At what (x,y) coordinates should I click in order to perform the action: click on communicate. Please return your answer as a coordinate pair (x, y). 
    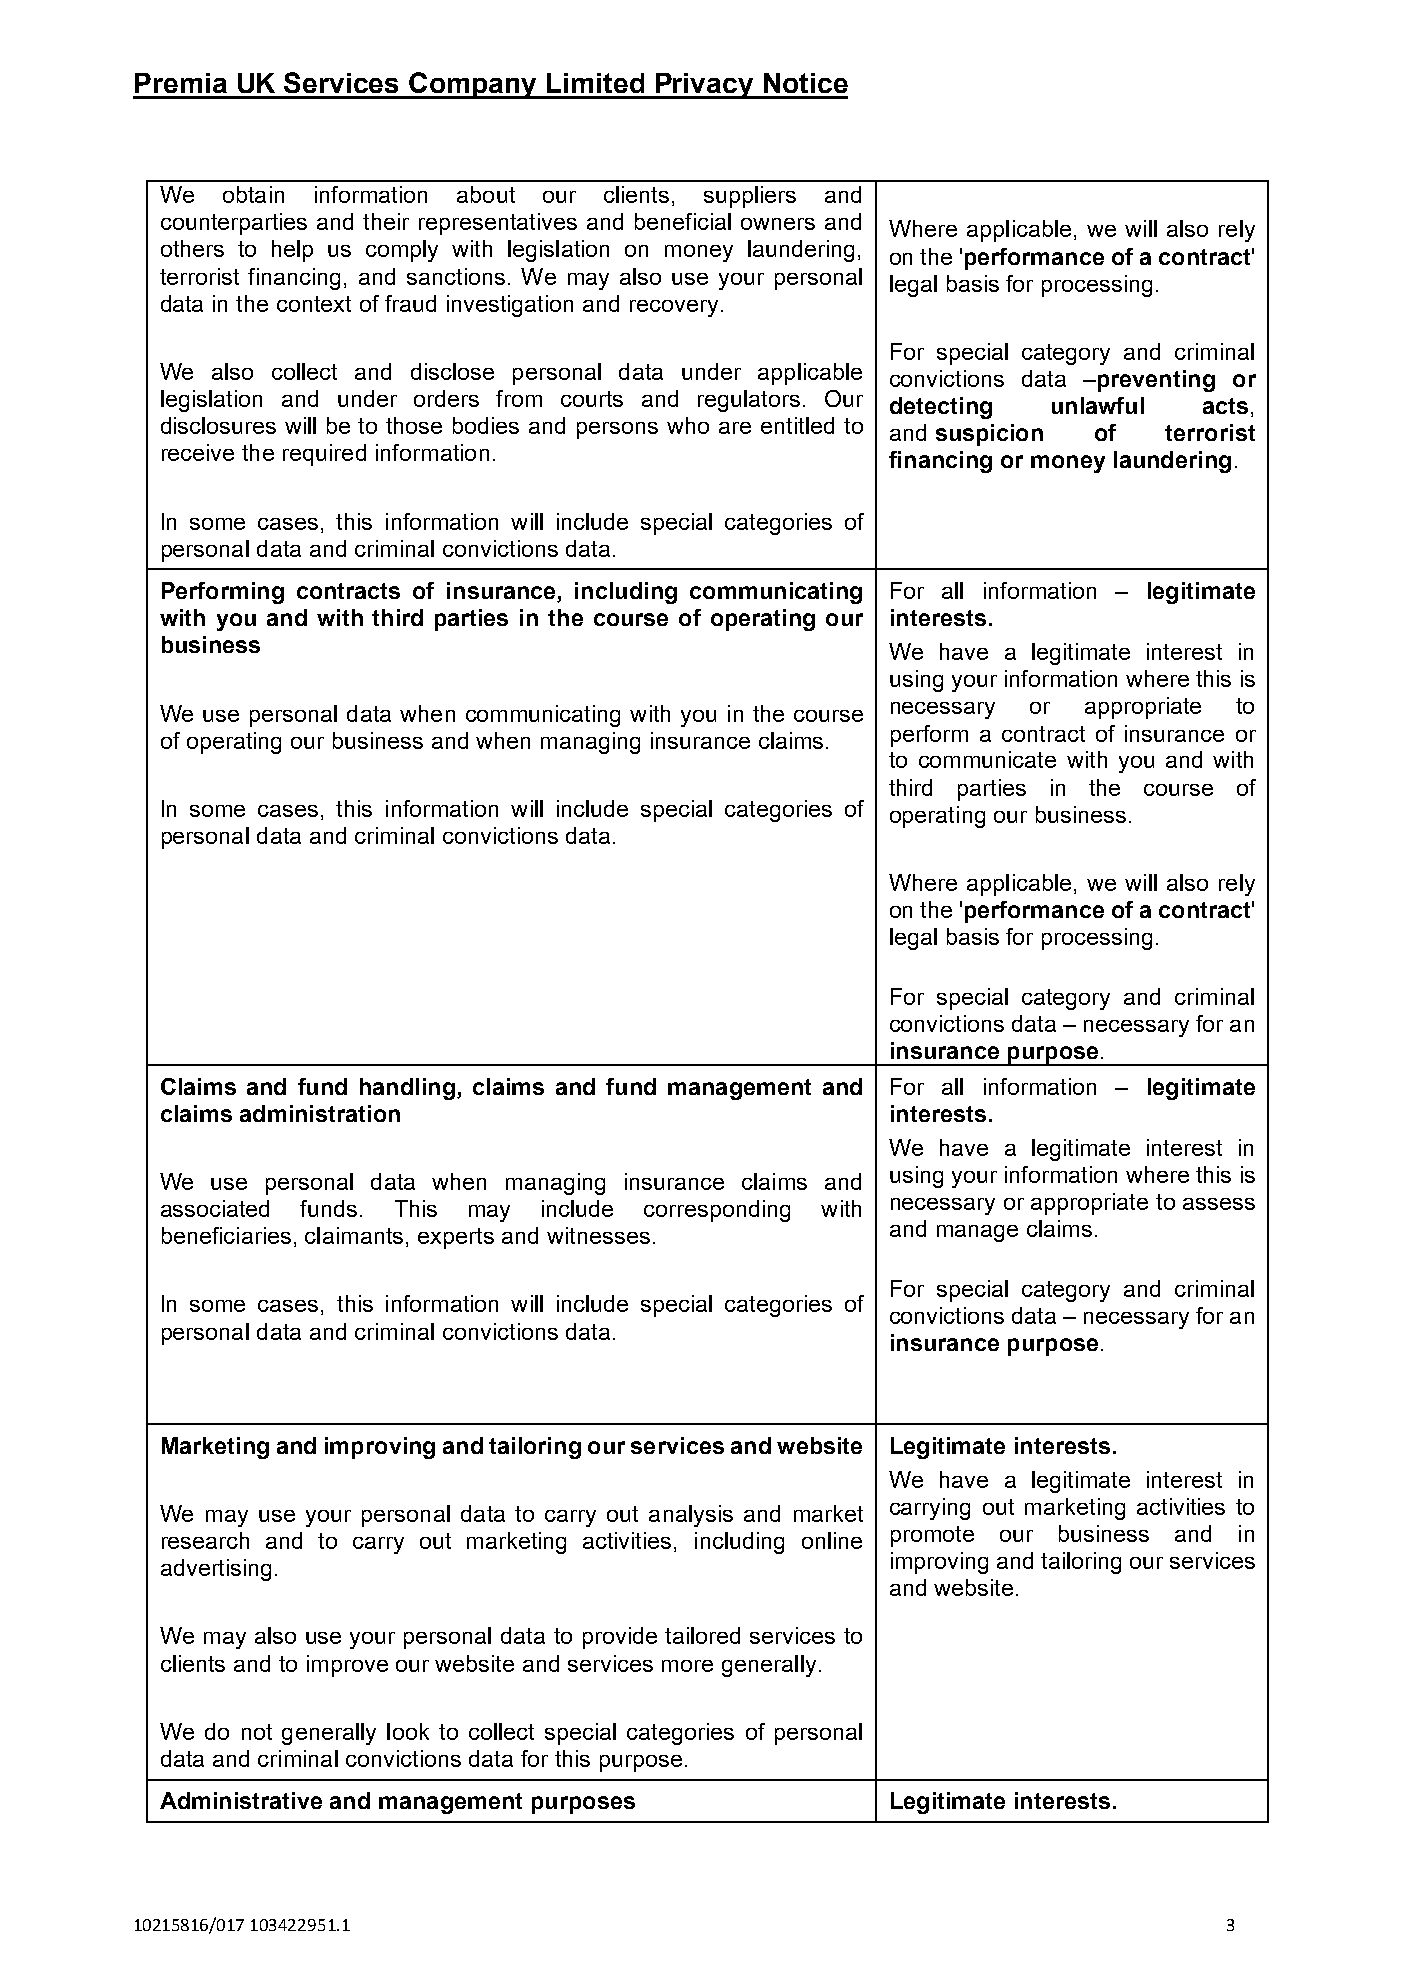
    Looking at the image, I should click on (987, 759).
